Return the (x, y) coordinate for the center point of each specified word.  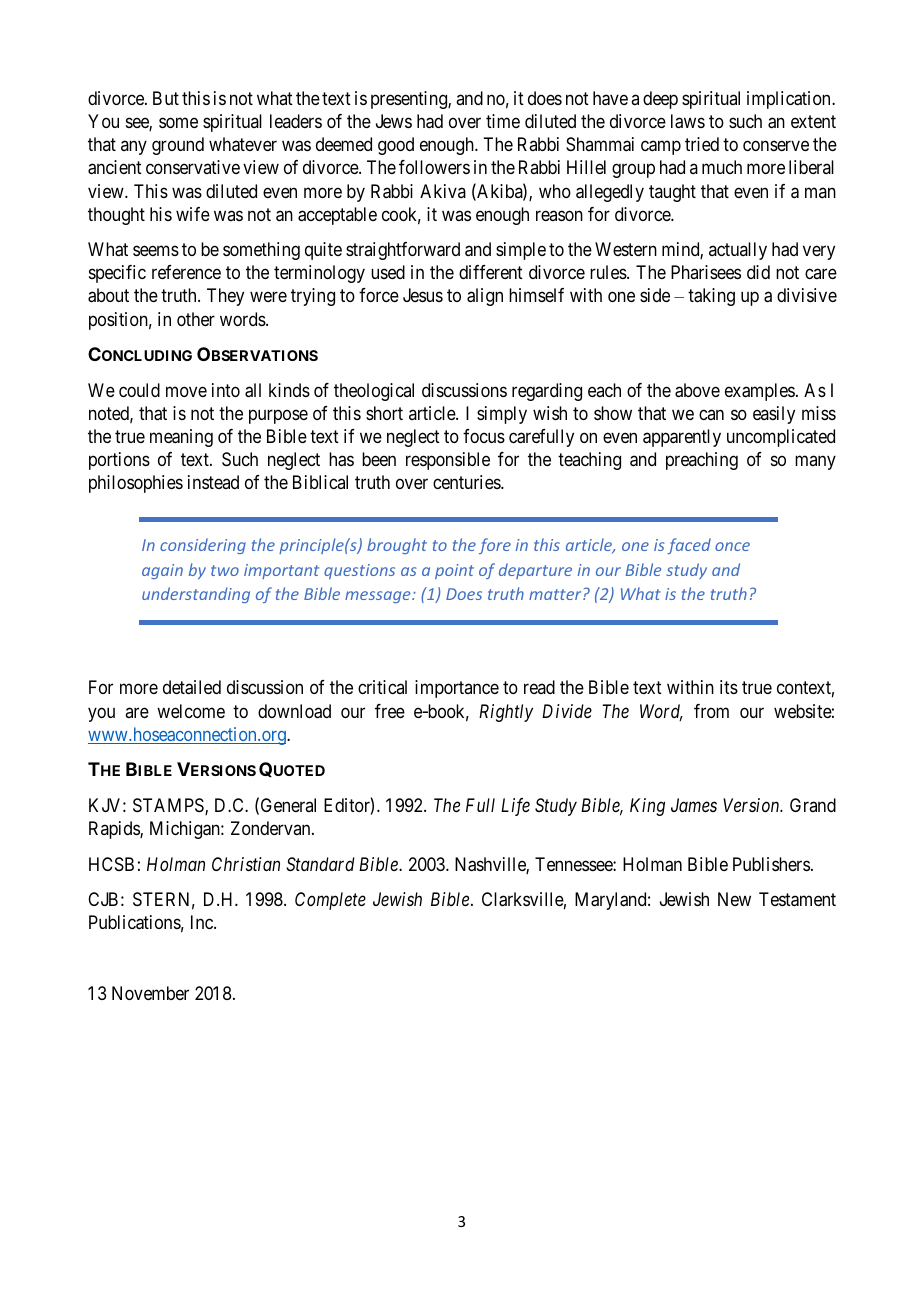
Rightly (506, 713)
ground (178, 146)
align (485, 297)
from (711, 711)
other (196, 319)
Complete (330, 901)
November (150, 993)
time (503, 121)
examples (760, 392)
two (225, 570)
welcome (191, 711)
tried (702, 144)
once (732, 546)
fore (495, 546)
